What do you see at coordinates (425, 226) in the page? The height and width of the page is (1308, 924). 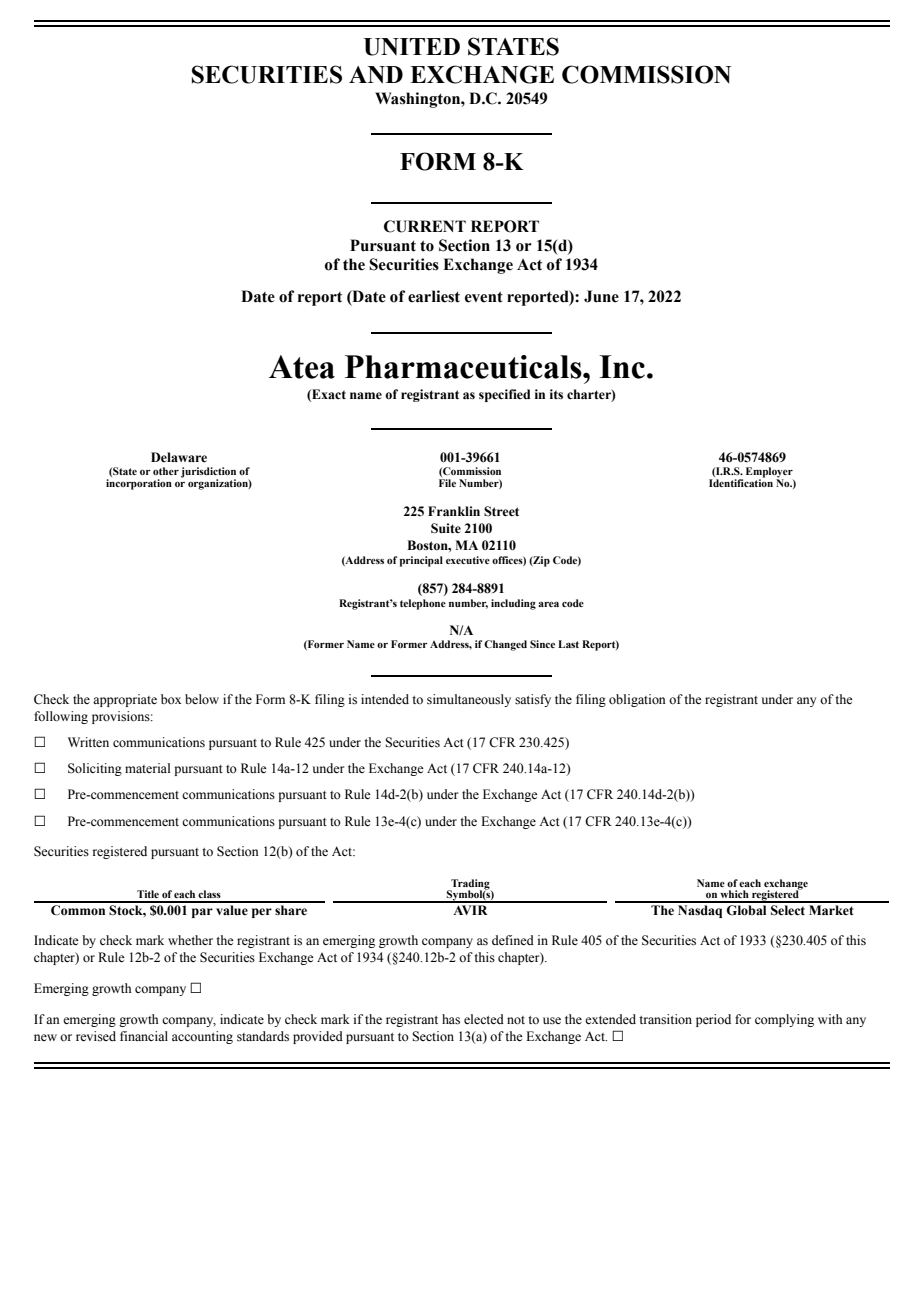 I see `CURRENT` at bounding box center [425, 226].
